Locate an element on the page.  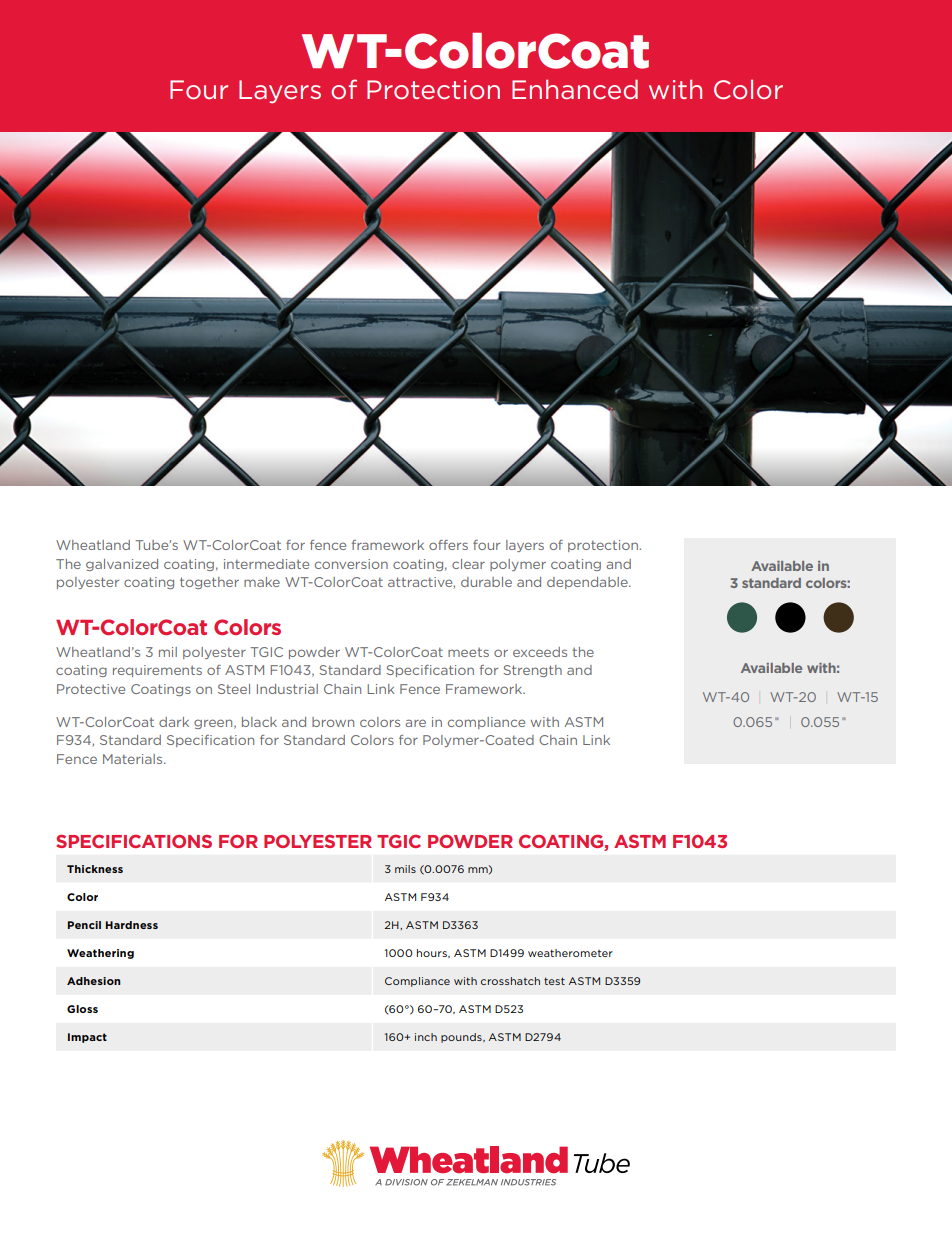
galvanized is located at coordinates (122, 565).
